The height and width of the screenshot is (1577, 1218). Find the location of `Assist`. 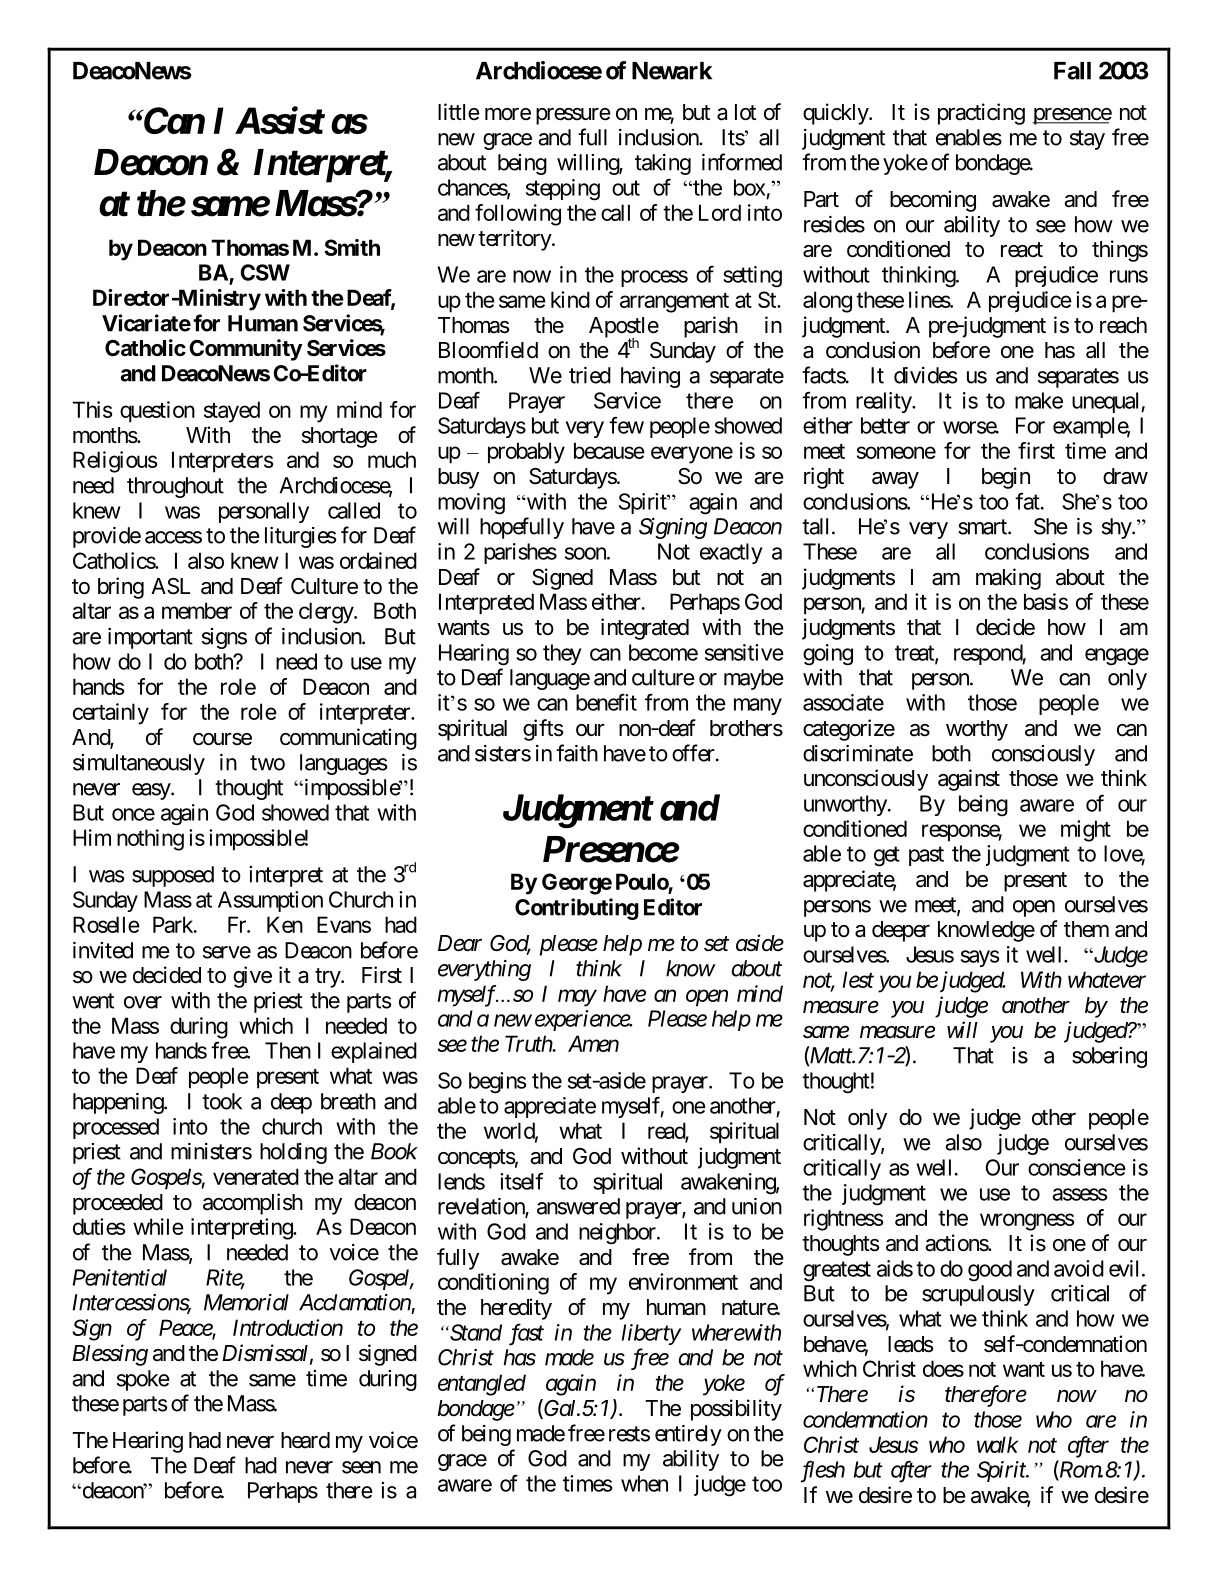

Assist is located at coordinates (279, 120).
